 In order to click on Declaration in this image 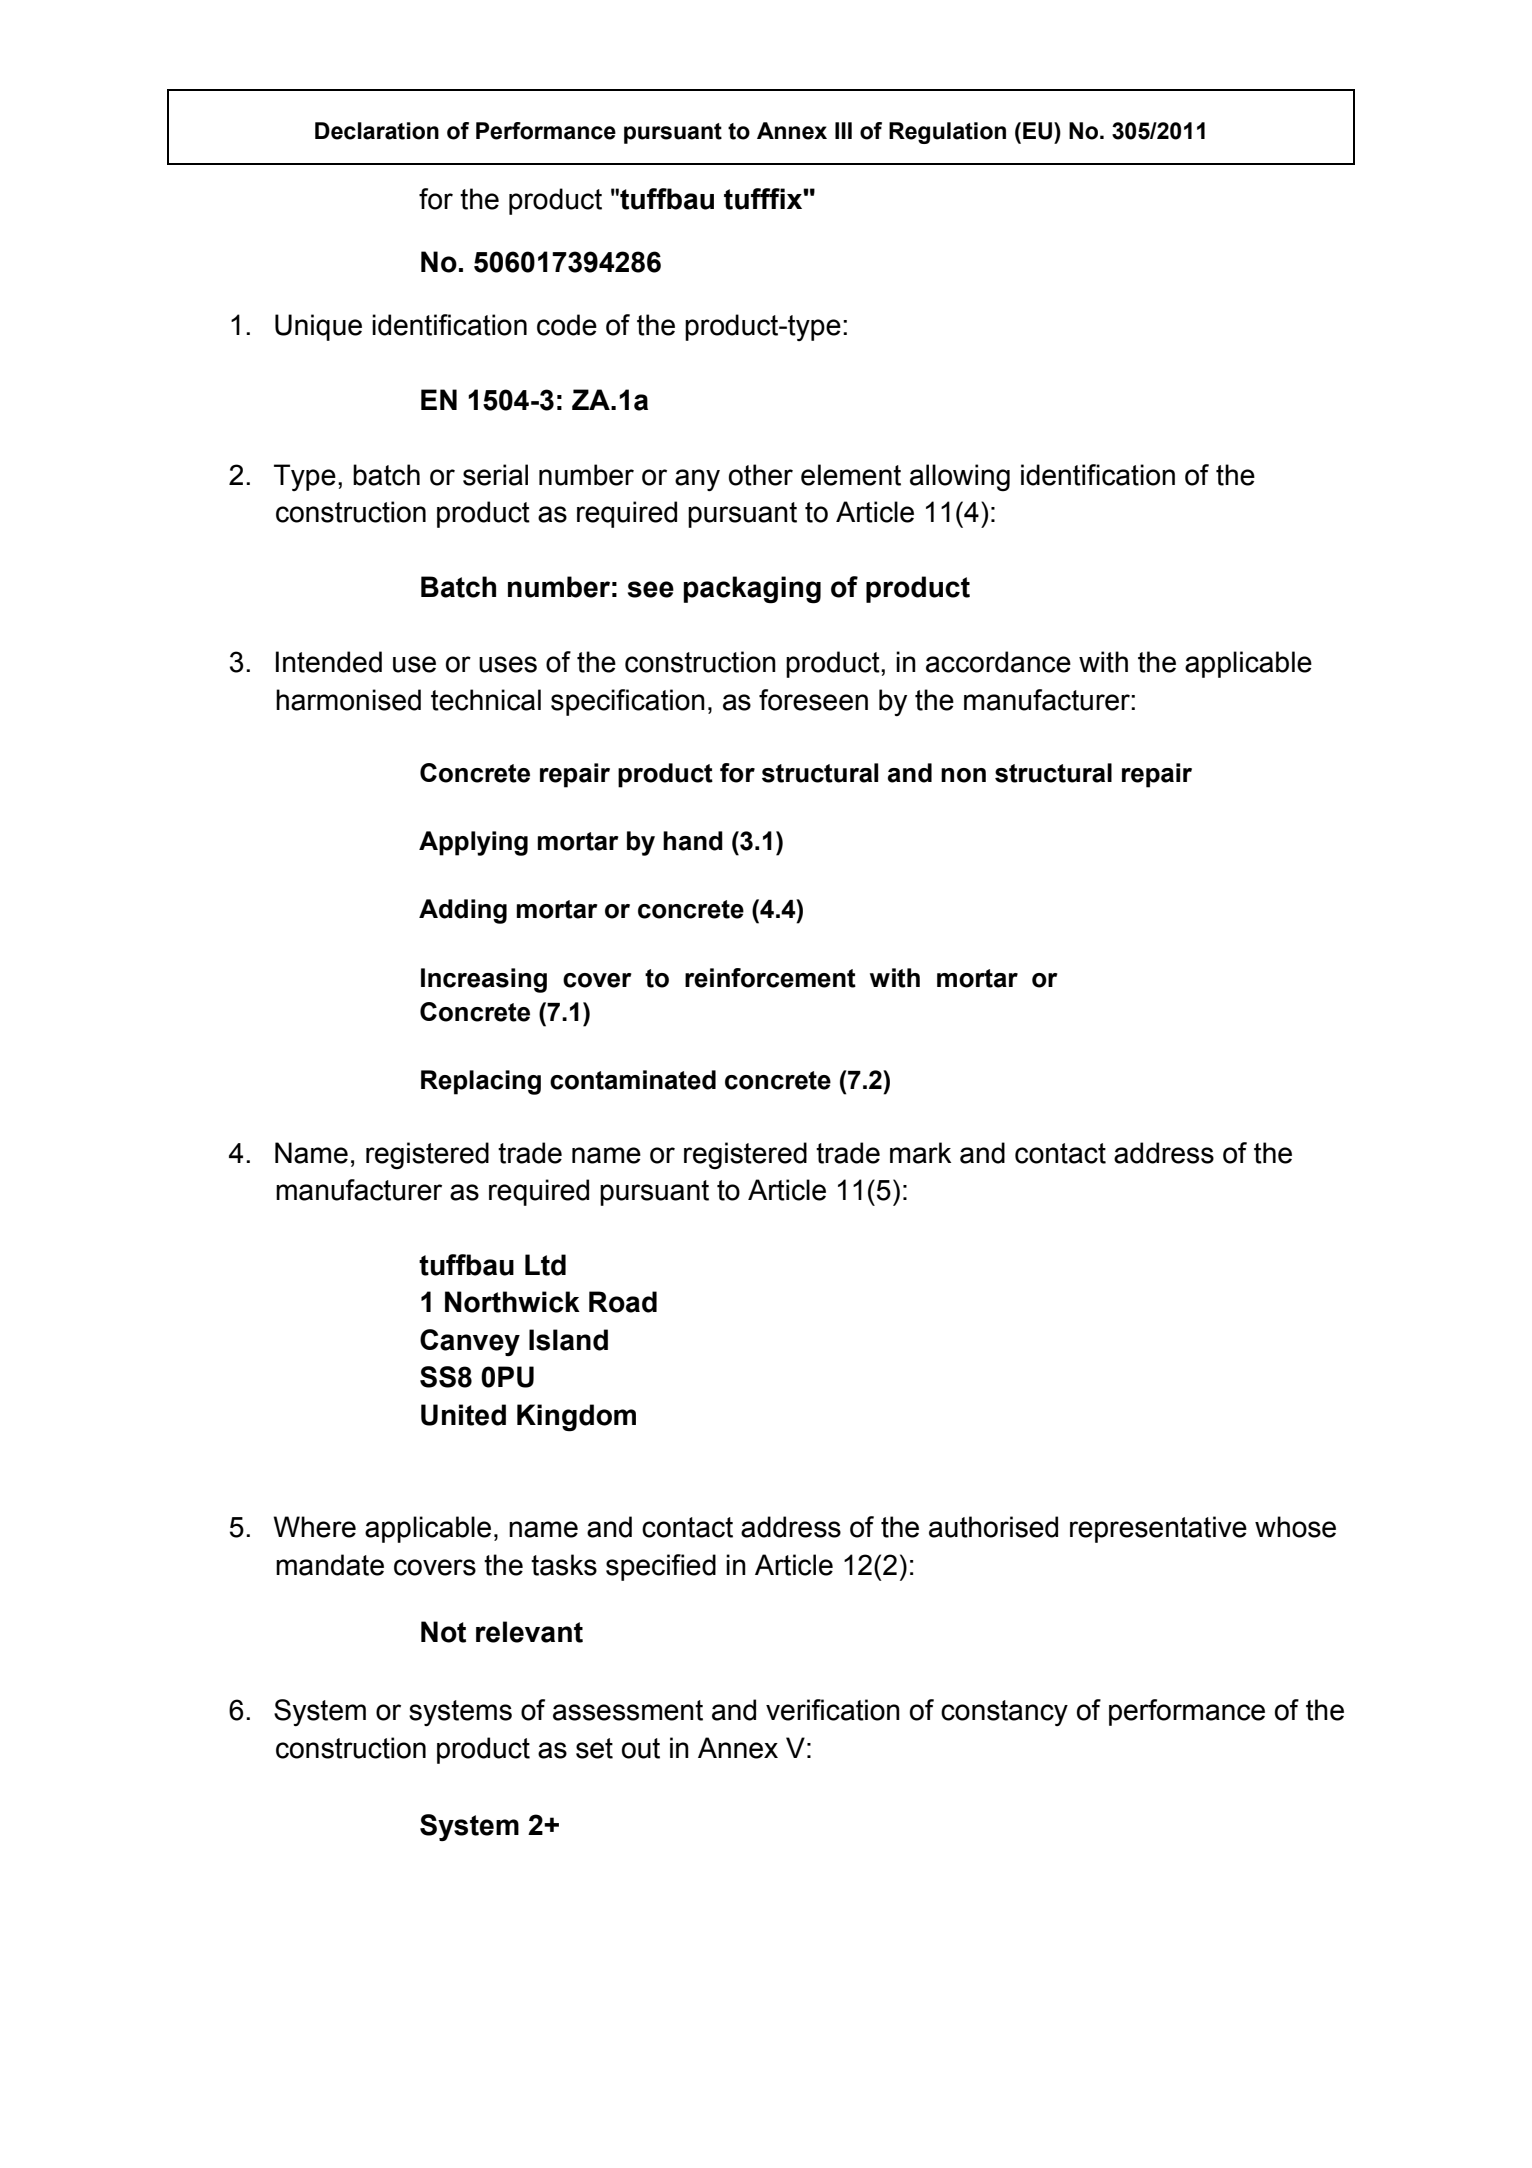, I will do `click(377, 131)`.
